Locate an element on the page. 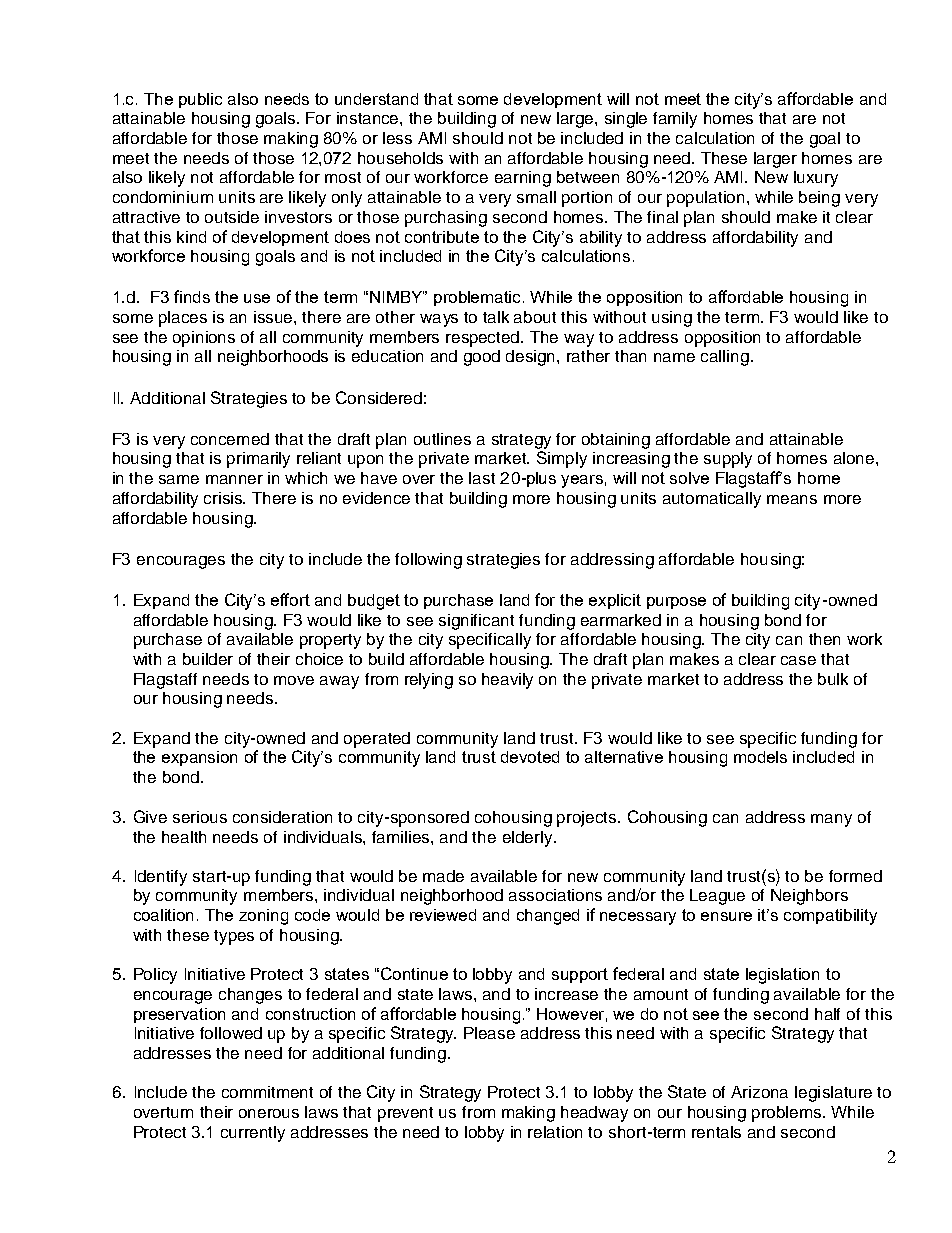 This page has width=952, height=1233. luxury is located at coordinates (816, 179).
